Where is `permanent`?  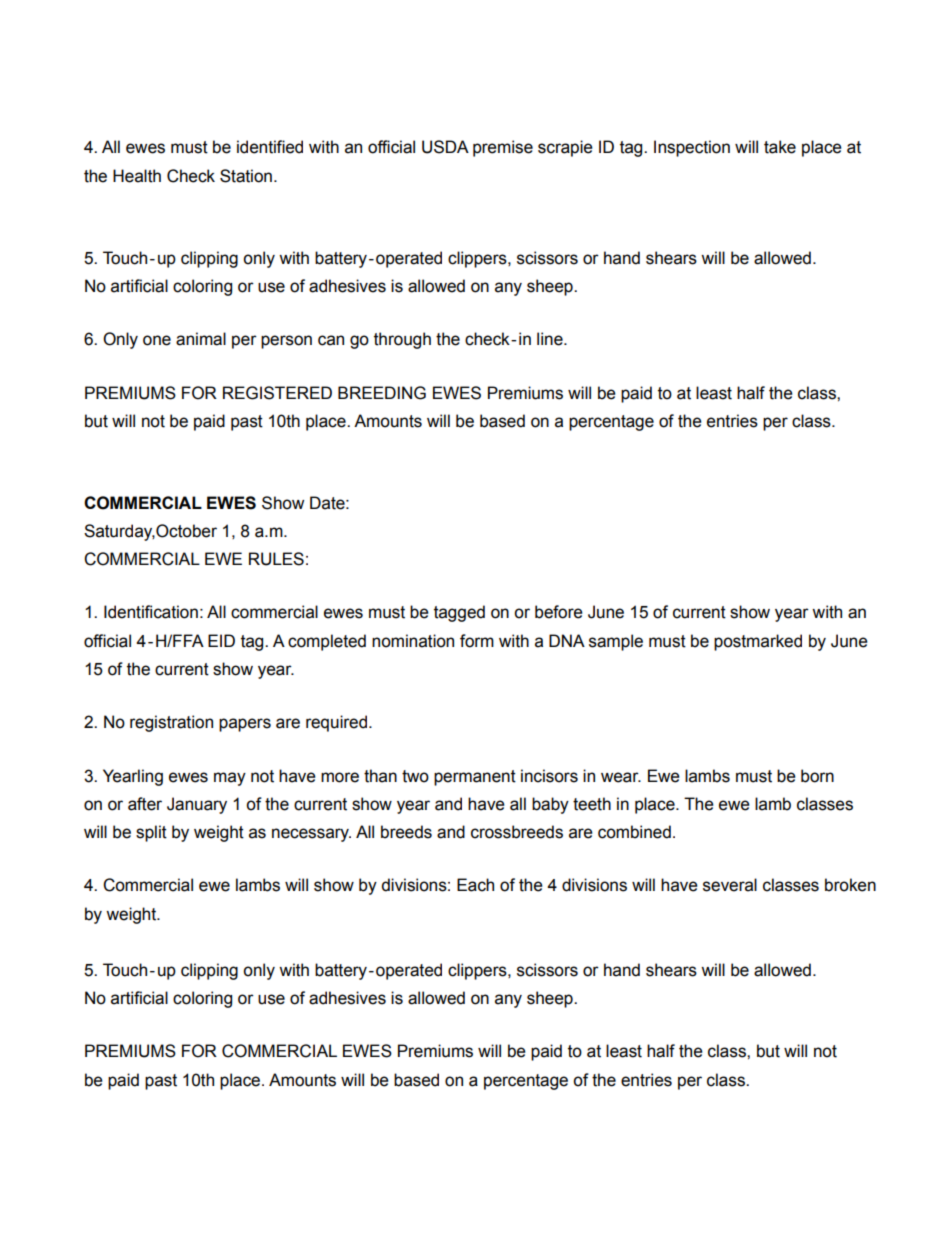
permanent is located at coordinates (475, 778).
